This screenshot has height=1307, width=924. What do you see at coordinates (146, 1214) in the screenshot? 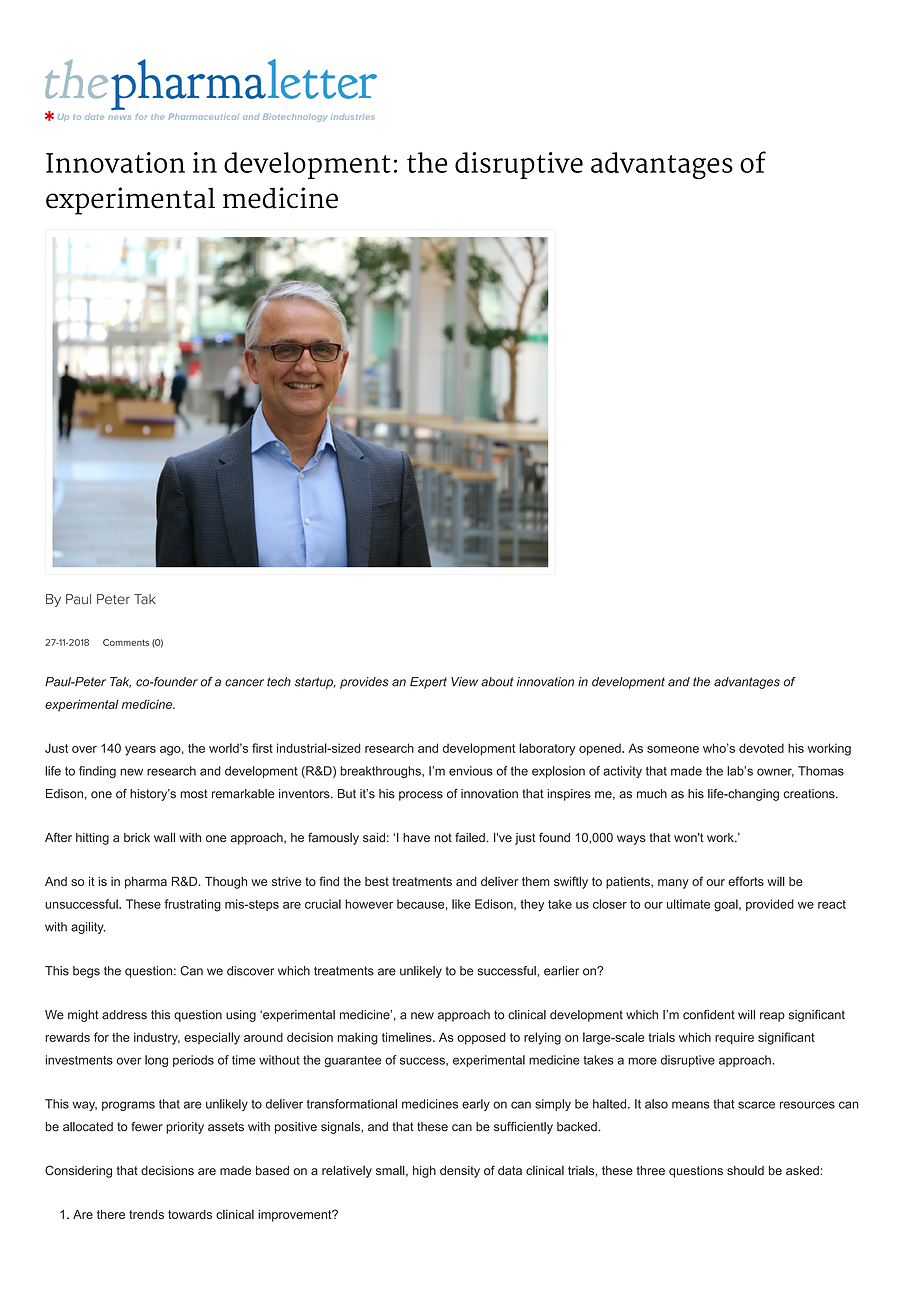
I see `trends` at bounding box center [146, 1214].
